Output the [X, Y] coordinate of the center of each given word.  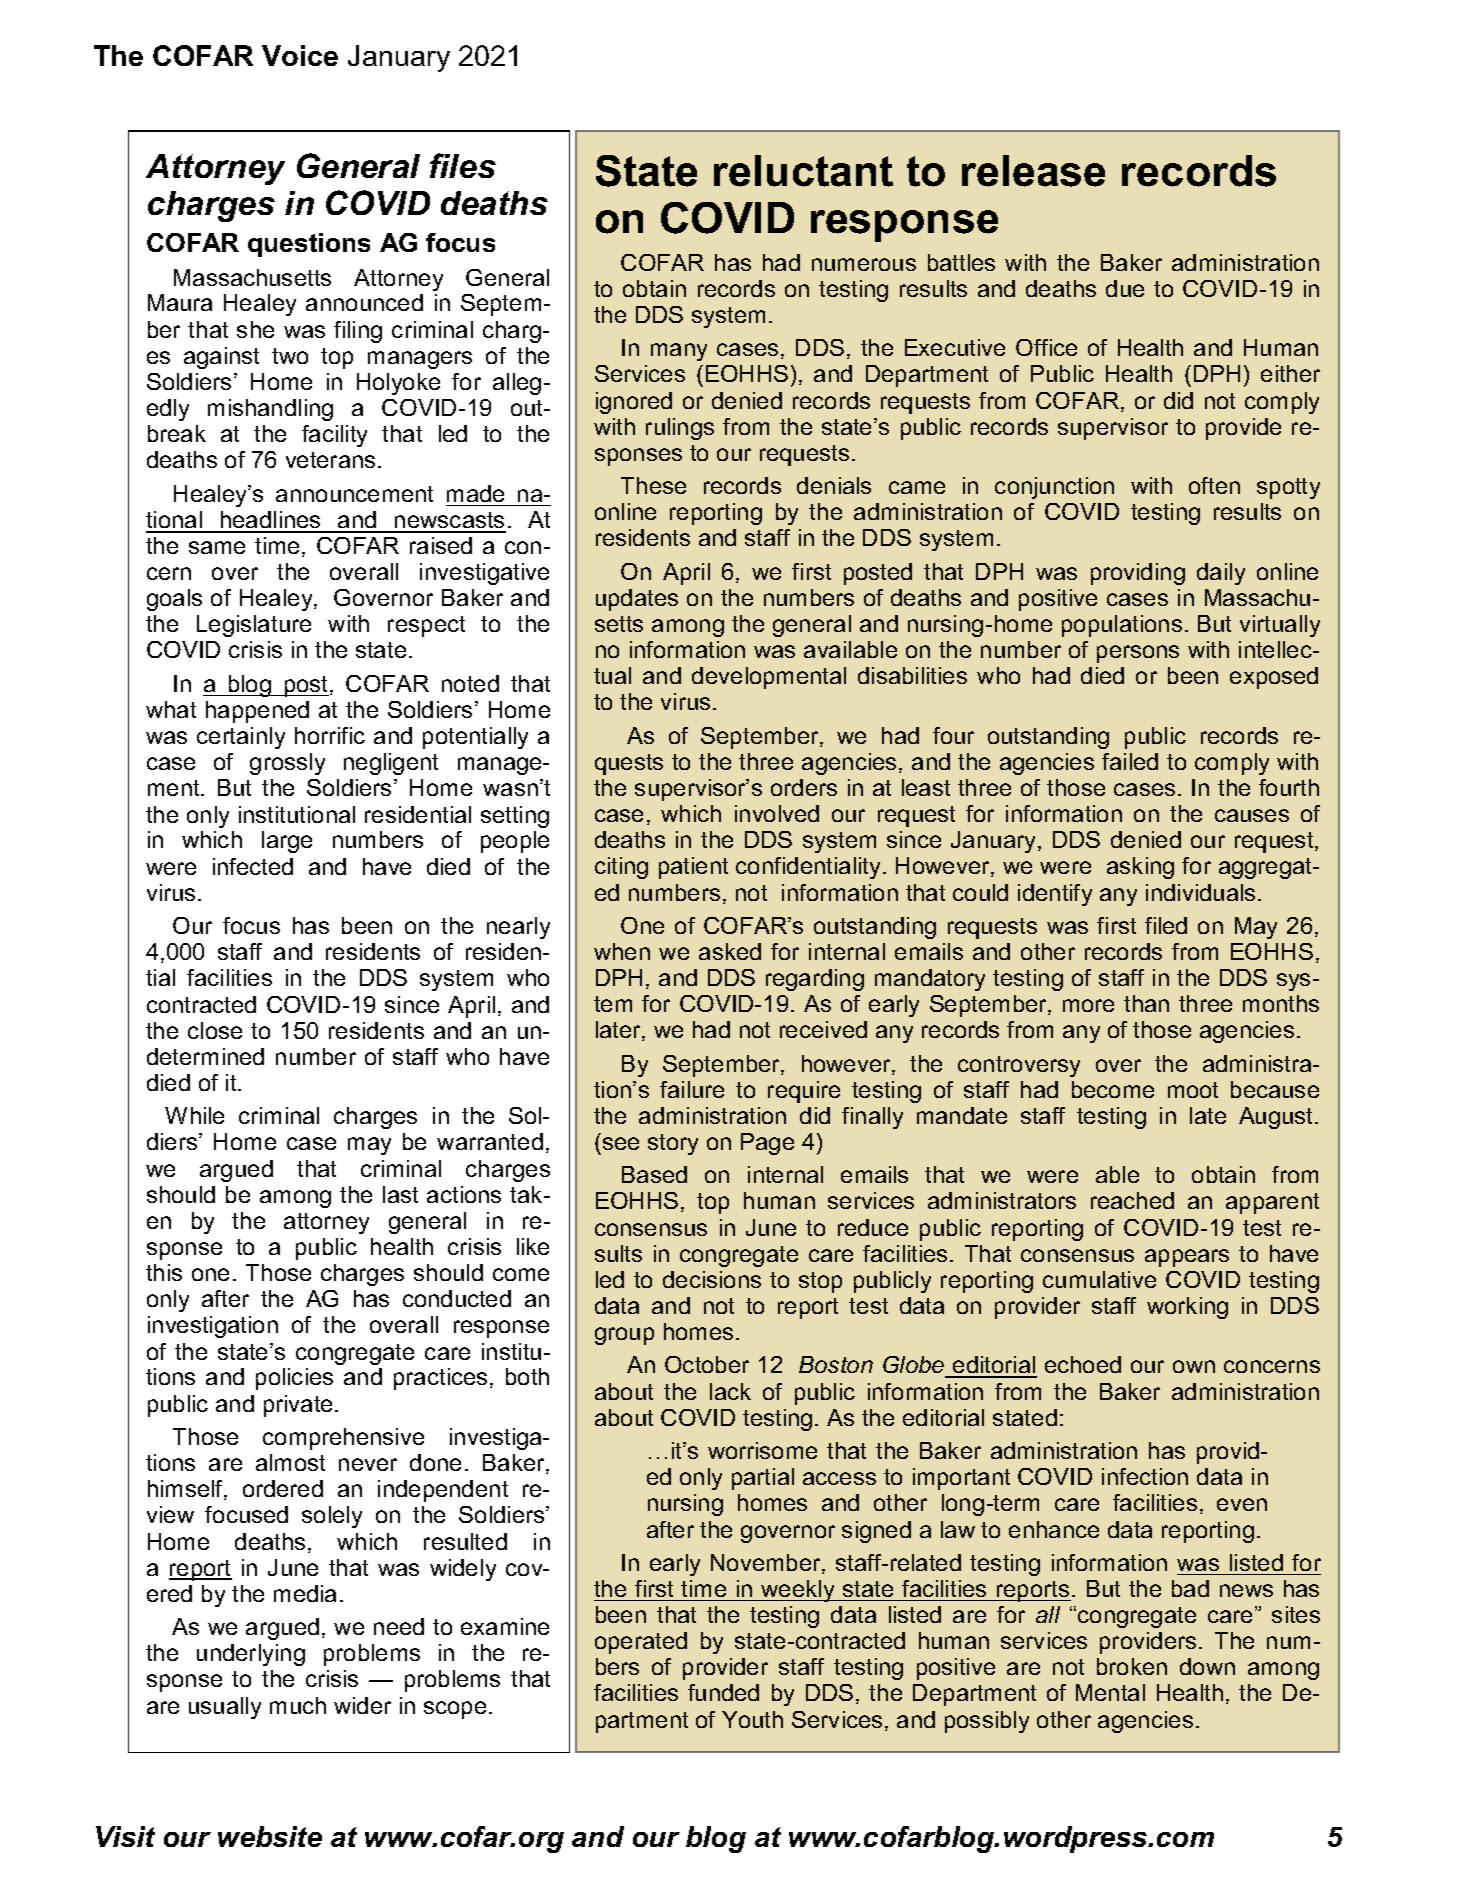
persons [1138, 654]
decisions [712, 1279]
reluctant [803, 171]
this [164, 1272]
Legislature [254, 626]
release [1033, 171]
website [270, 1836]
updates [637, 600]
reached [1132, 1200]
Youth [752, 1719]
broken [1132, 1666]
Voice [300, 55]
